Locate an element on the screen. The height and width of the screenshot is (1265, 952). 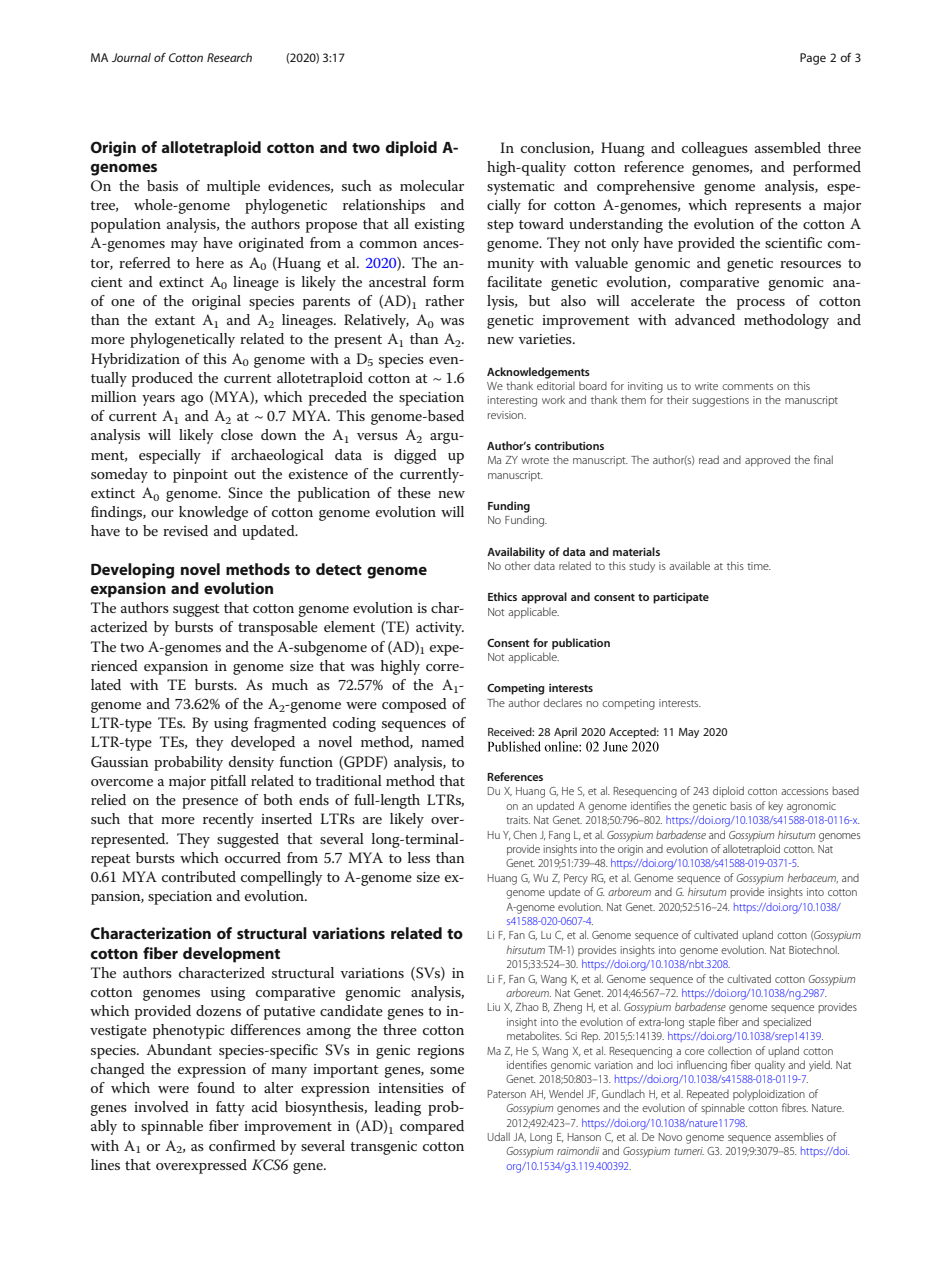
Research is located at coordinates (229, 57).
